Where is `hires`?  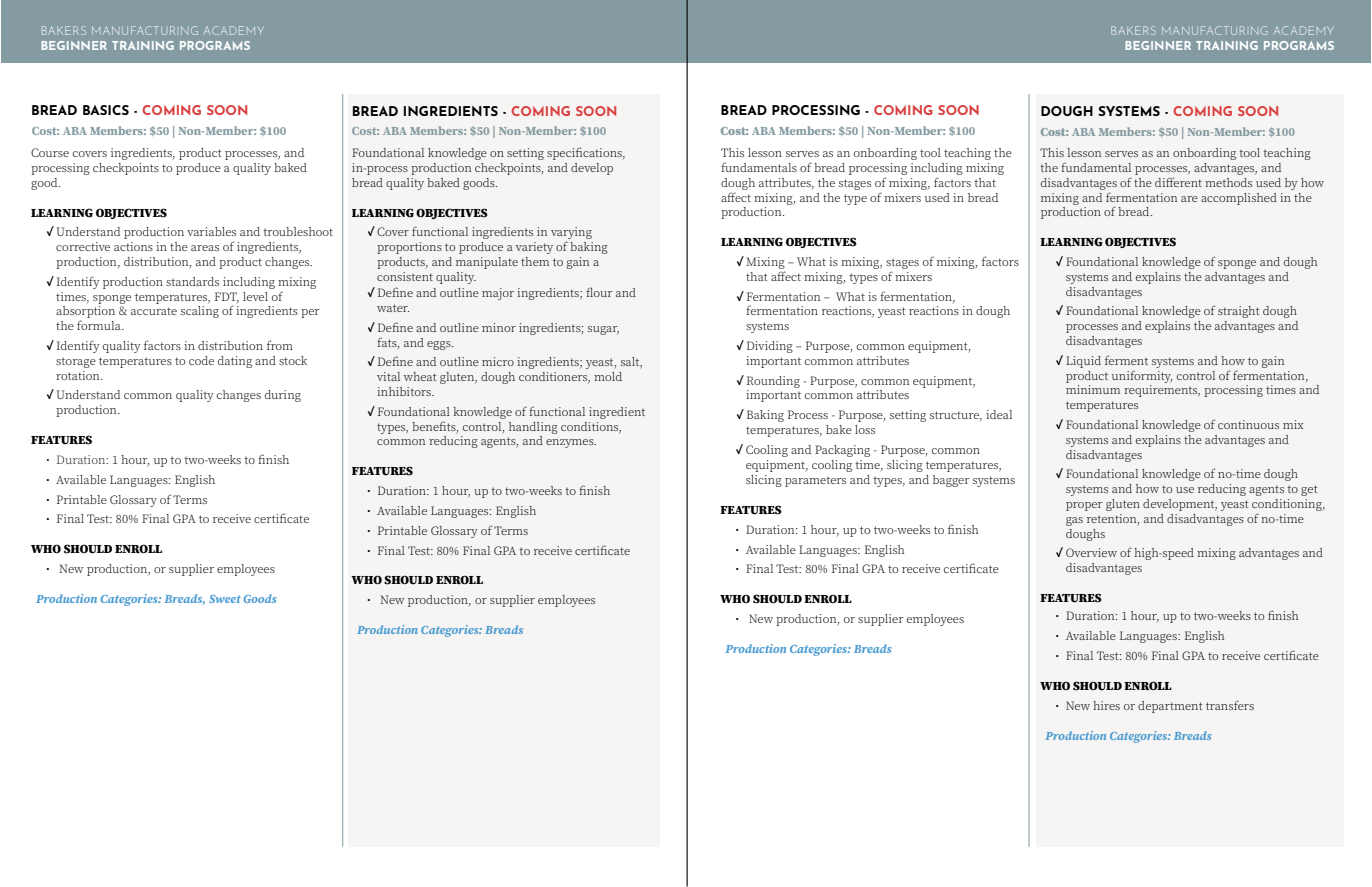 hires is located at coordinates (1106, 705).
